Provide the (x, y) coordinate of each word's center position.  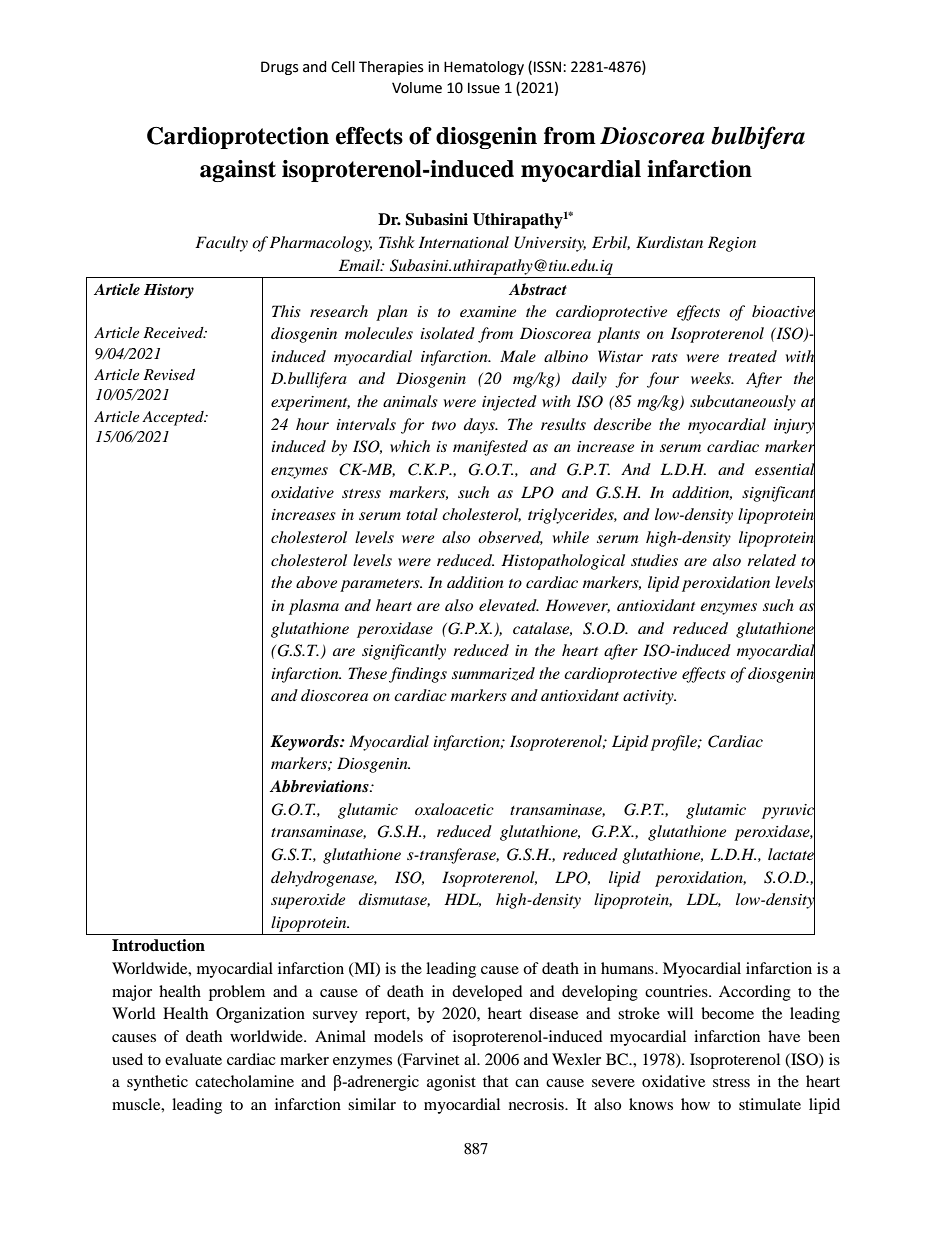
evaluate (193, 1059)
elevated (509, 605)
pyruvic (788, 811)
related (771, 560)
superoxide (308, 901)
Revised (169, 374)
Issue (484, 88)
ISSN (549, 67)
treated (752, 356)
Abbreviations (320, 786)
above (316, 582)
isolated (447, 333)
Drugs (279, 68)
